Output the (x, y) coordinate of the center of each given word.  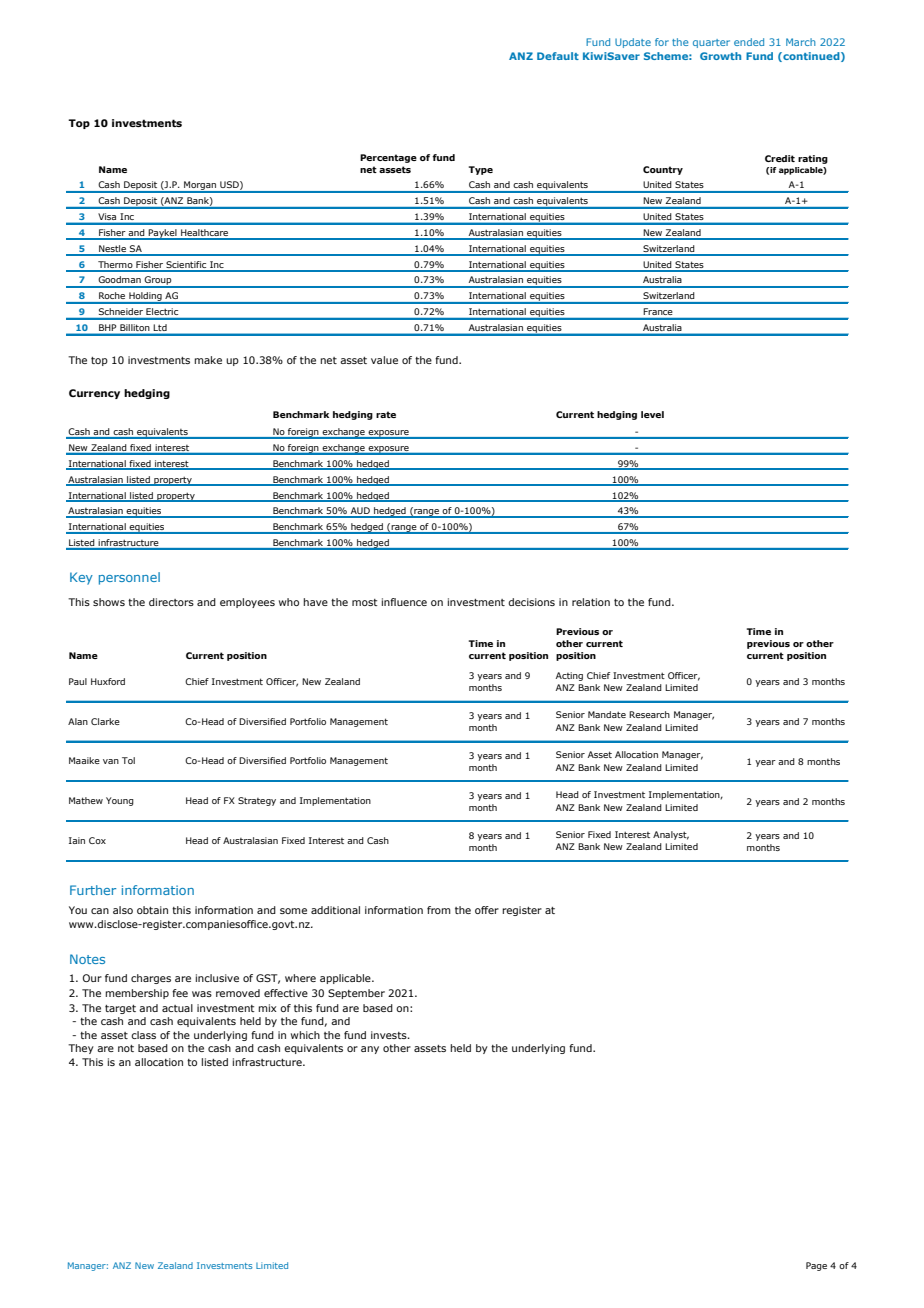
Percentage (388, 158)
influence (404, 602)
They (81, 1049)
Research (649, 714)
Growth (720, 56)
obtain (152, 910)
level (652, 414)
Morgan (200, 187)
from (439, 910)
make (208, 360)
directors (171, 602)
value (384, 360)
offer (487, 910)
